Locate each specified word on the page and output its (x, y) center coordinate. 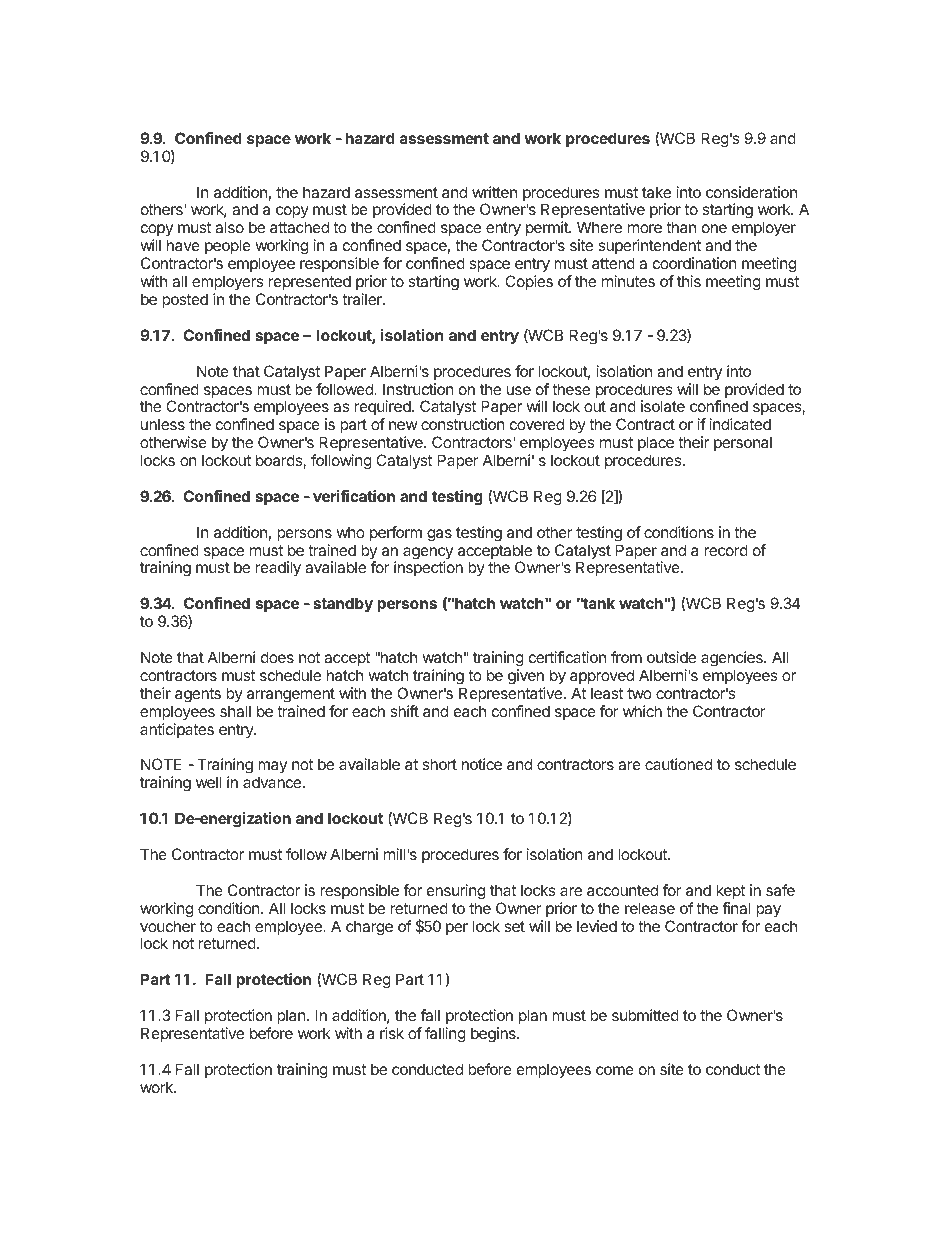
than (681, 227)
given (526, 677)
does (277, 657)
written (494, 192)
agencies (733, 659)
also (229, 227)
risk (392, 1033)
